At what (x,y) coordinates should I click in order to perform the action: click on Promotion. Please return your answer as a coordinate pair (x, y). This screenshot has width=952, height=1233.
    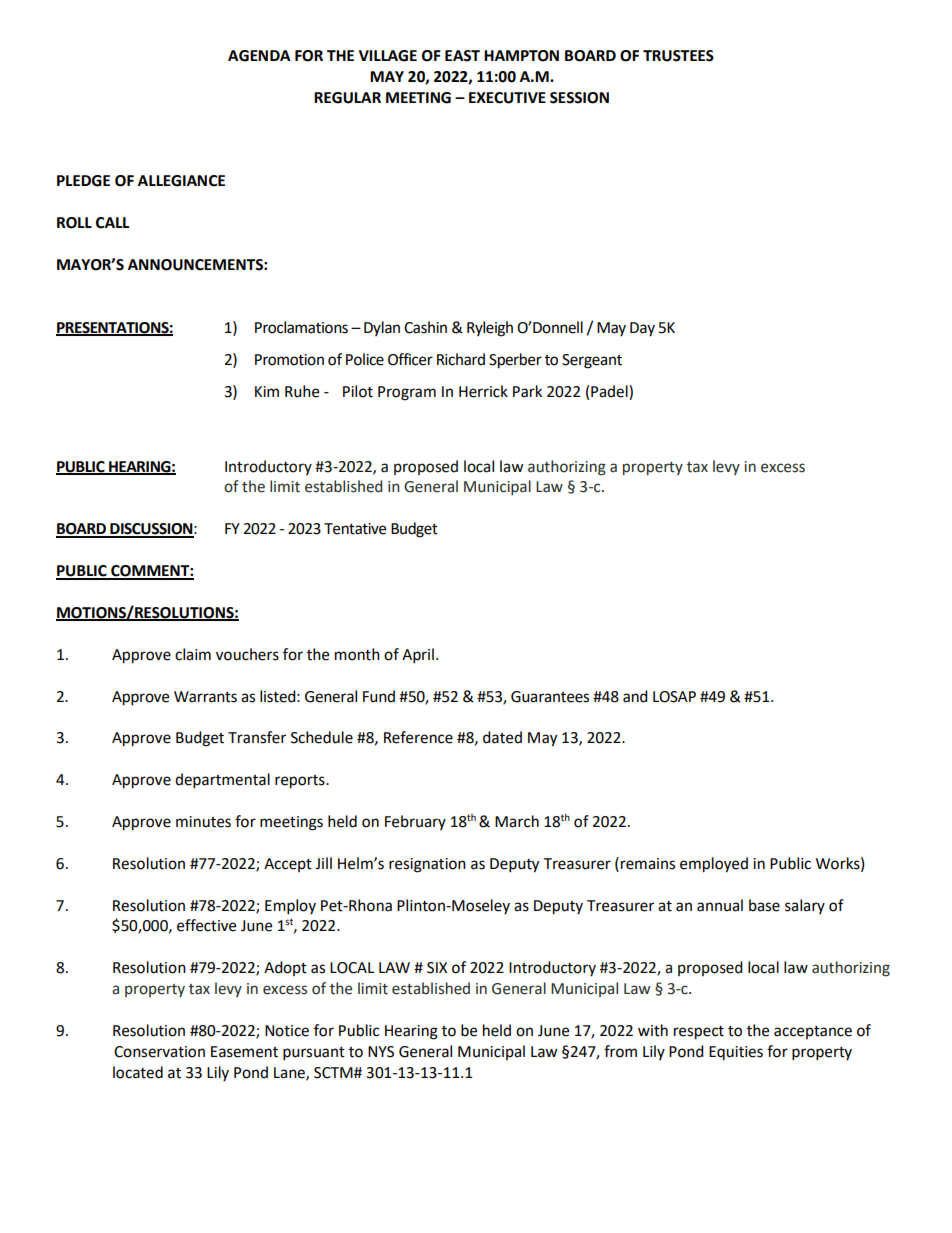
    Looking at the image, I should click on (289, 360).
